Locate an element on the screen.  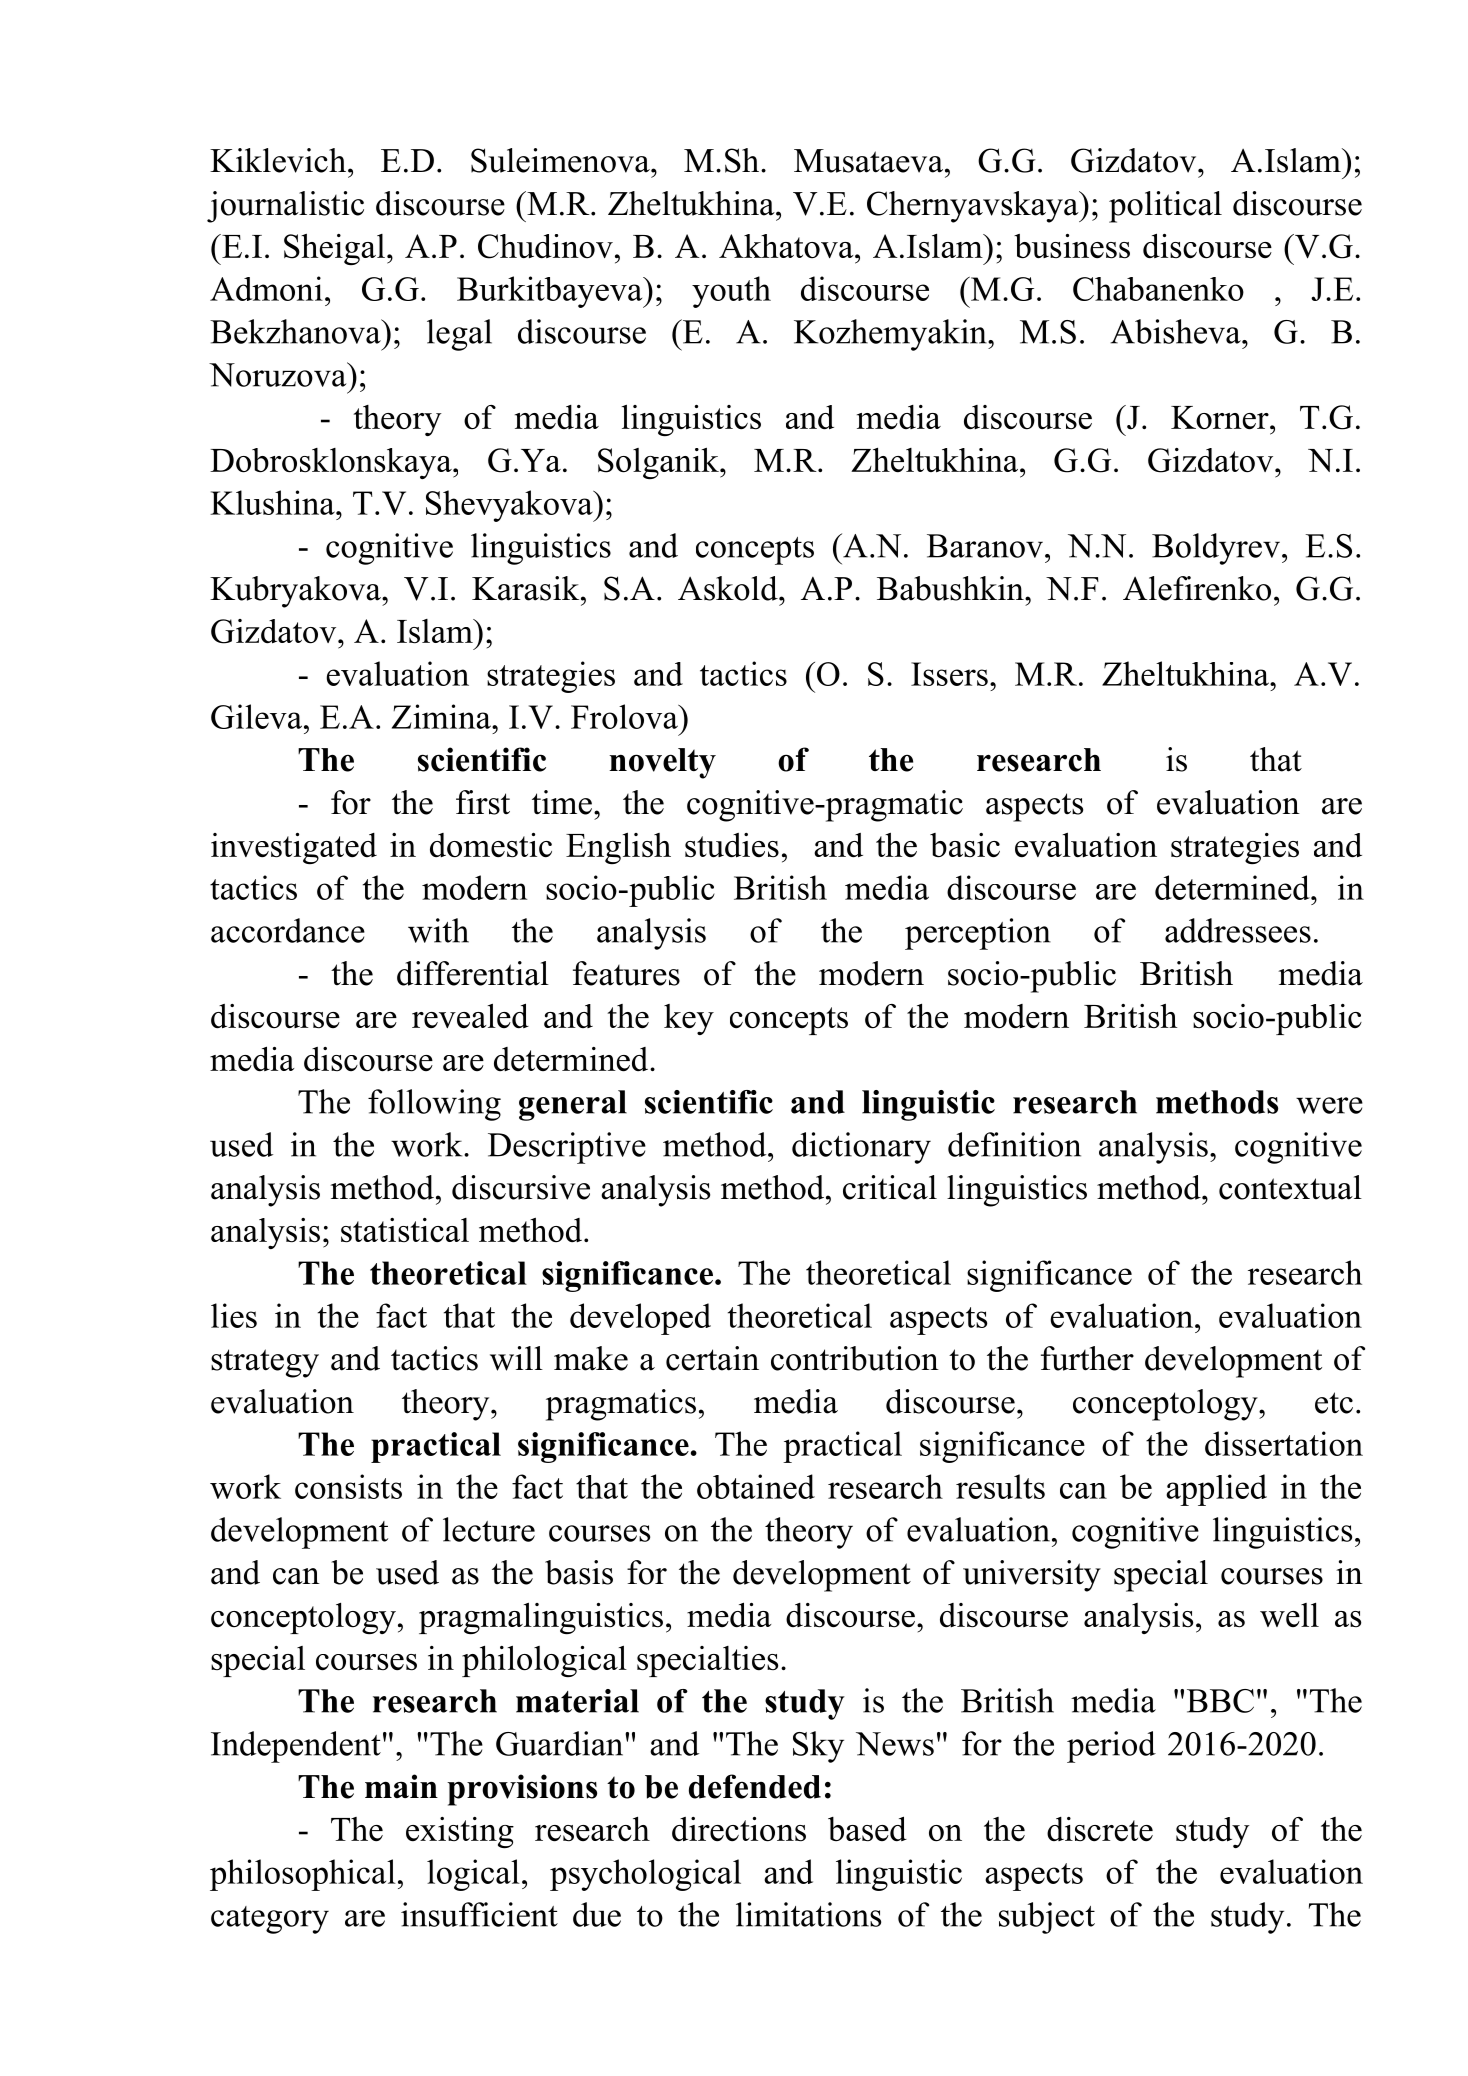
philosophical is located at coordinates (303, 1875).
